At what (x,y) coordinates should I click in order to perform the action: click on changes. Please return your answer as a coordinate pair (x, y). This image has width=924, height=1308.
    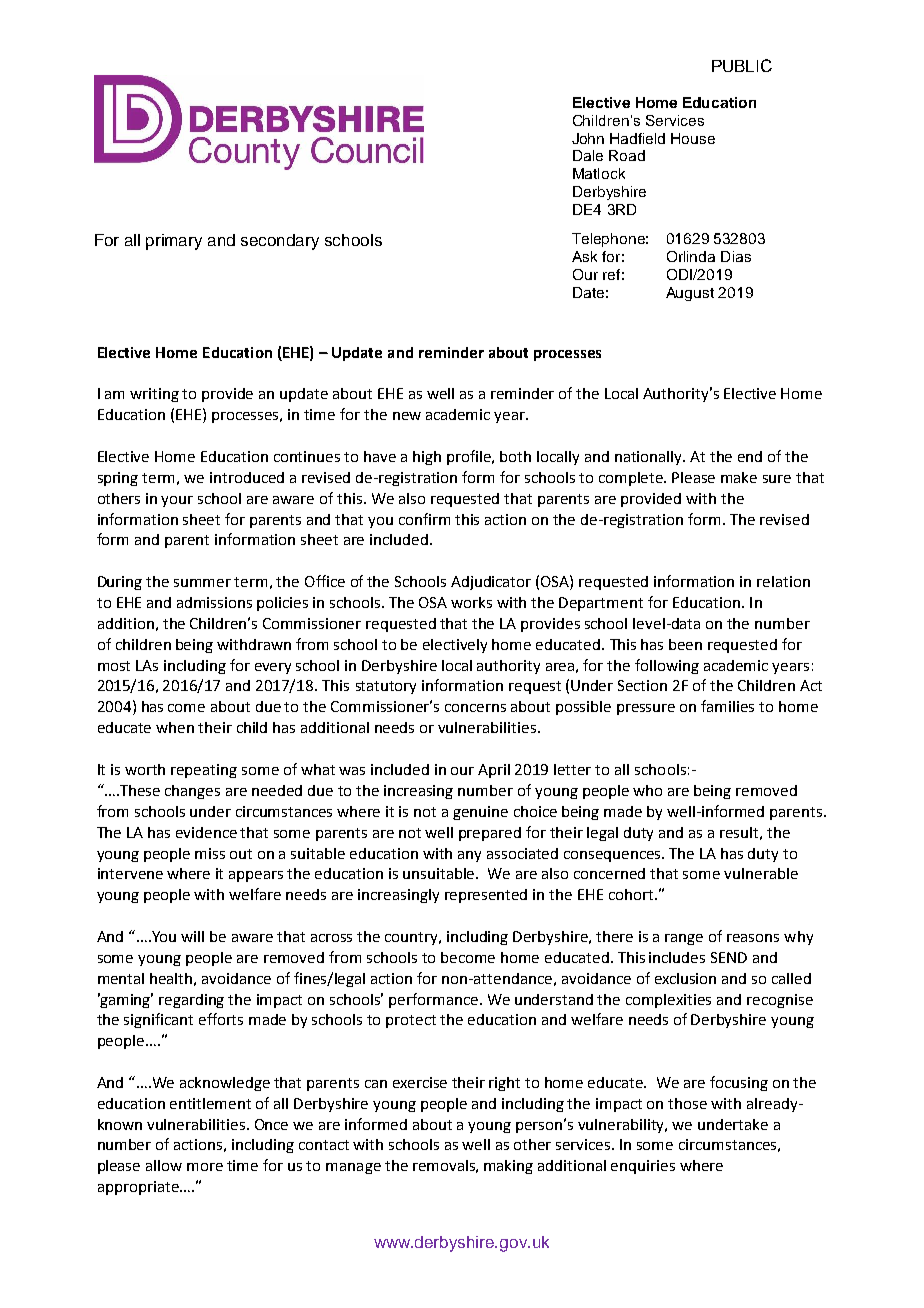
    Looking at the image, I should click on (192, 792).
